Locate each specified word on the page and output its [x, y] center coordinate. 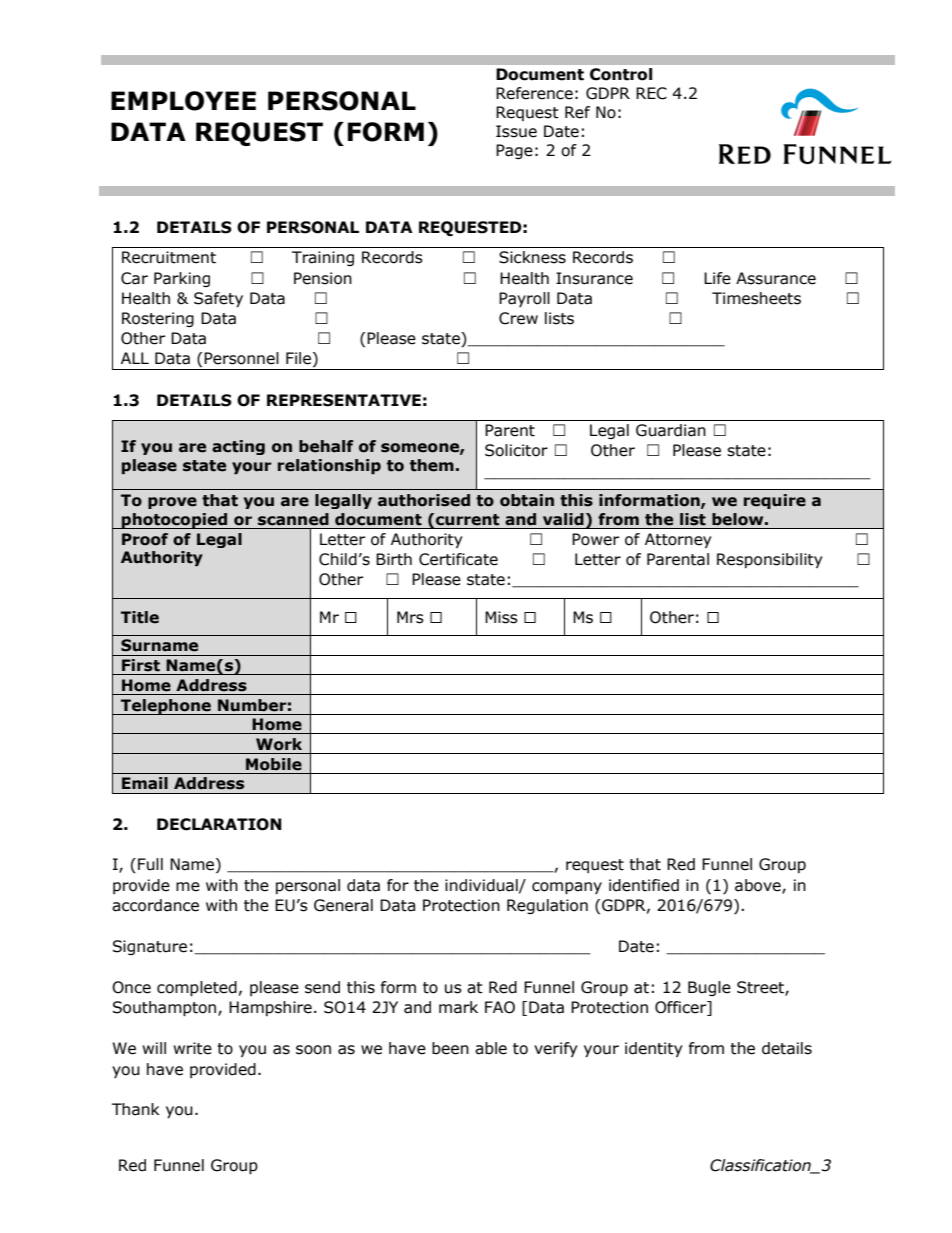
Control [621, 74]
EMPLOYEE [183, 101]
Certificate [458, 559]
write [192, 1048]
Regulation [547, 906]
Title [140, 617]
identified [644, 885]
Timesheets [756, 298]
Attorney [678, 540]
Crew [518, 318]
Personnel [241, 358]
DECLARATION [219, 824]
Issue [516, 131]
